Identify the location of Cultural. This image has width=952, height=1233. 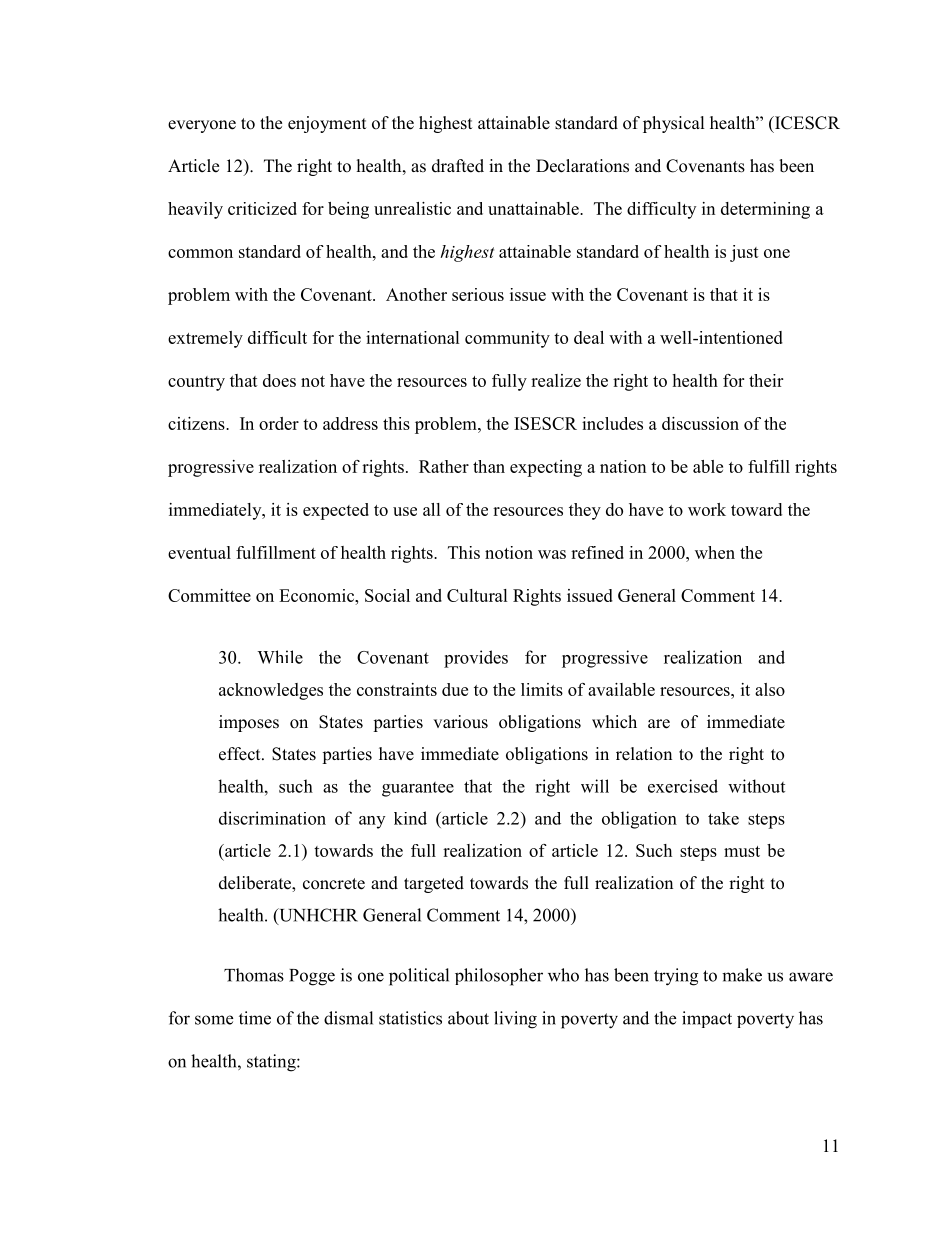
(477, 595).
